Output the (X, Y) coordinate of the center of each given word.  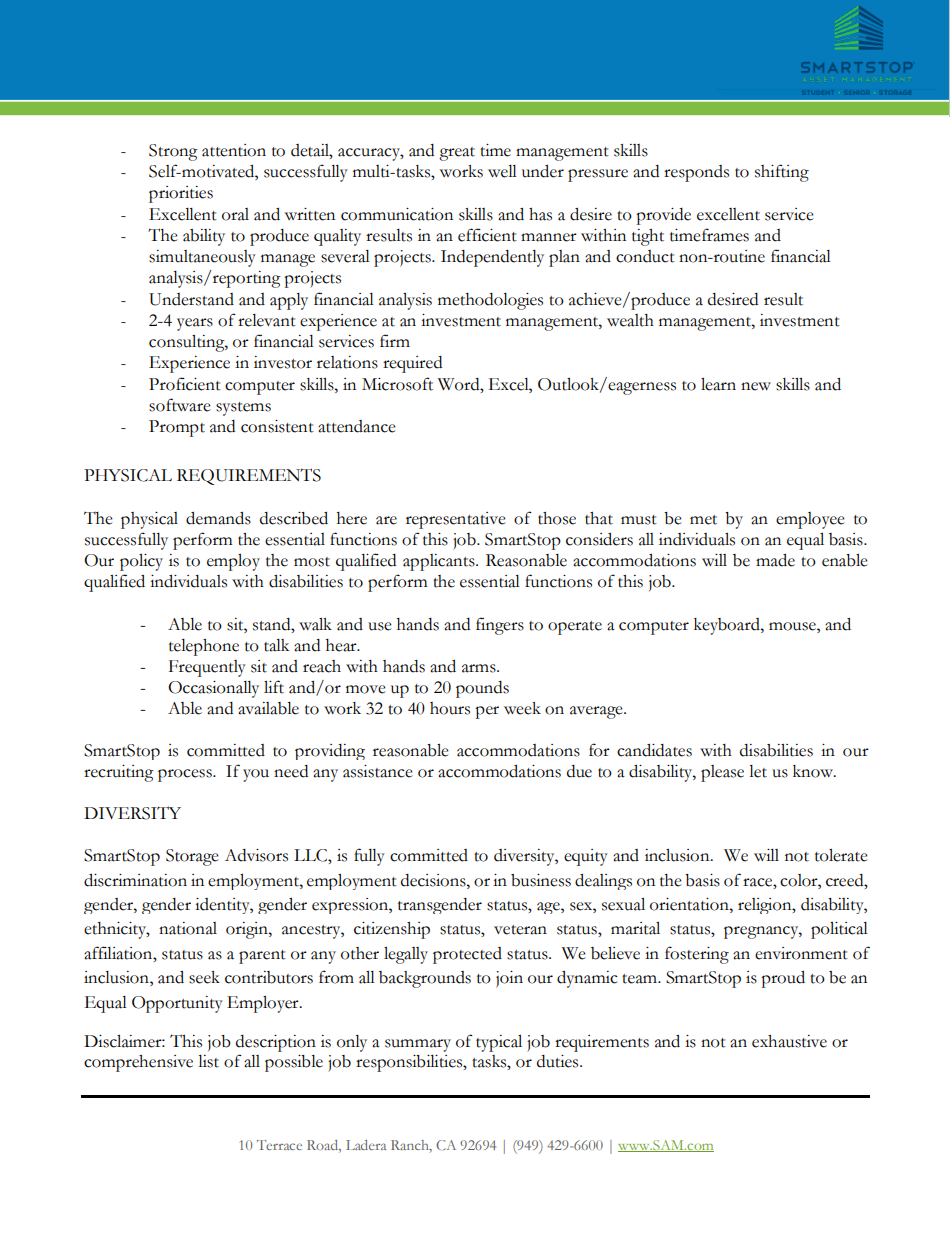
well (502, 171)
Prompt (177, 428)
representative (456, 520)
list (208, 1061)
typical (499, 1043)
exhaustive (789, 1041)
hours (450, 708)
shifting (782, 173)
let (758, 771)
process (186, 775)
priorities (181, 194)
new (756, 386)
